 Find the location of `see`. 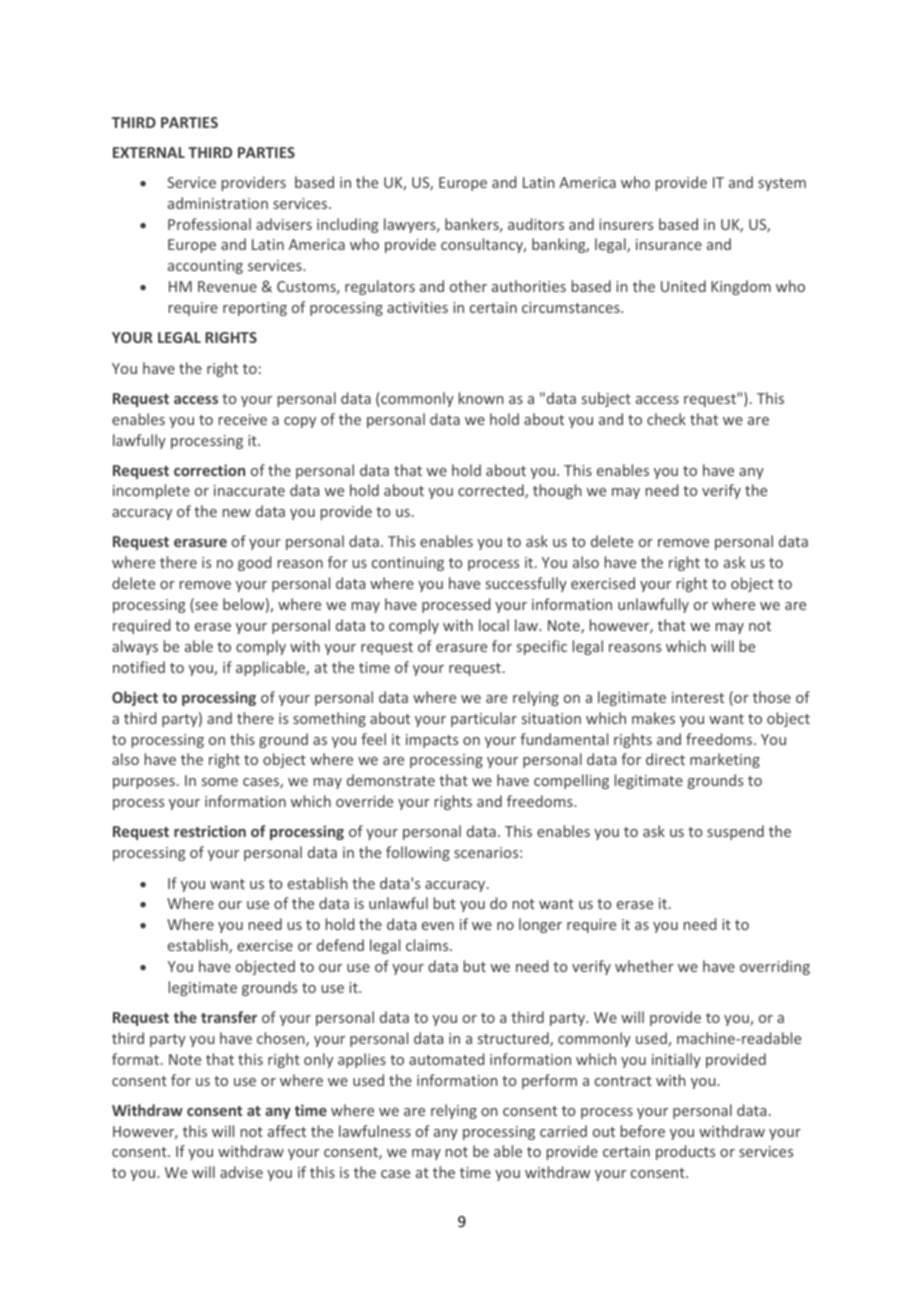

see is located at coordinates (205, 607).
